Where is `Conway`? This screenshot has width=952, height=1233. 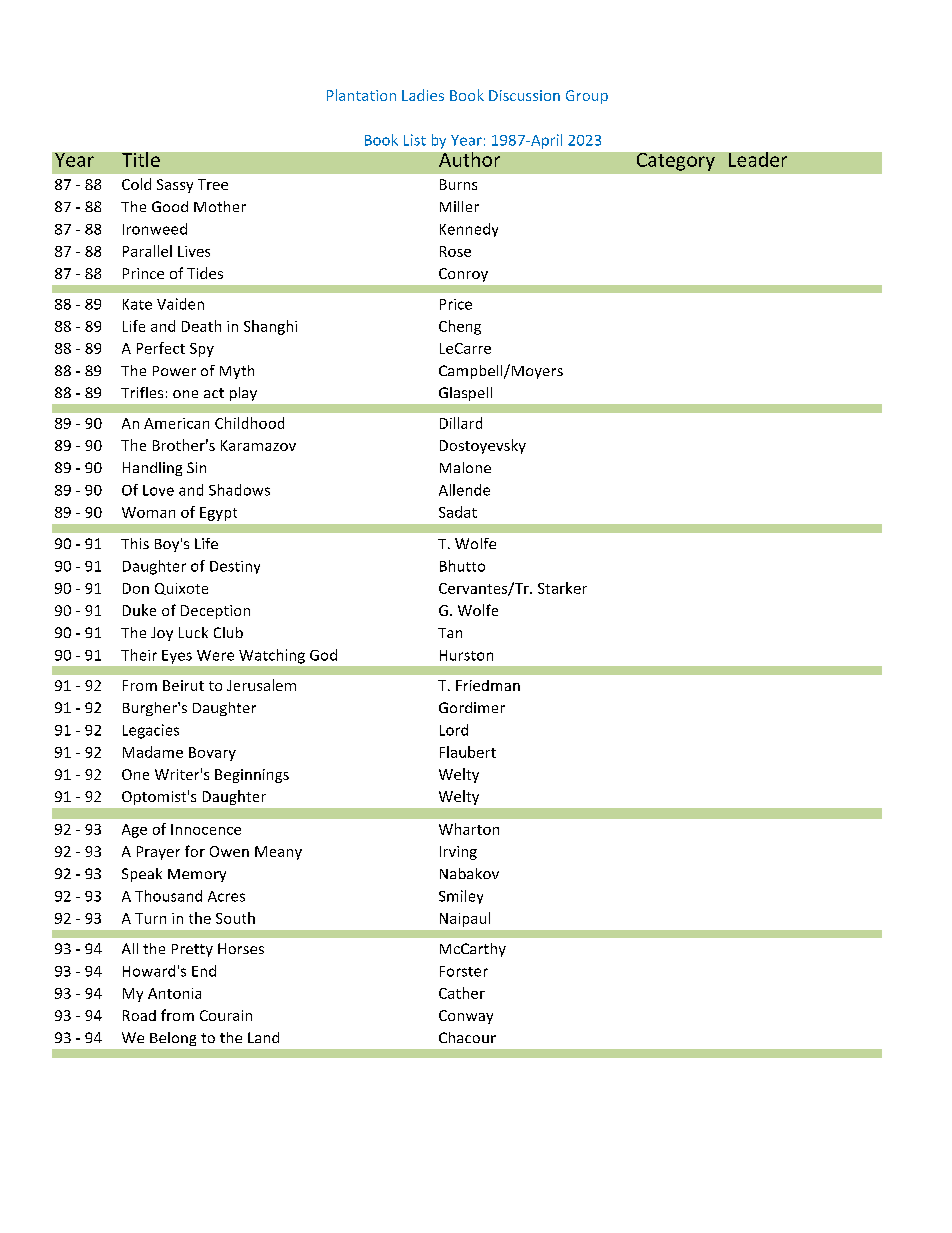 Conway is located at coordinates (466, 1017).
